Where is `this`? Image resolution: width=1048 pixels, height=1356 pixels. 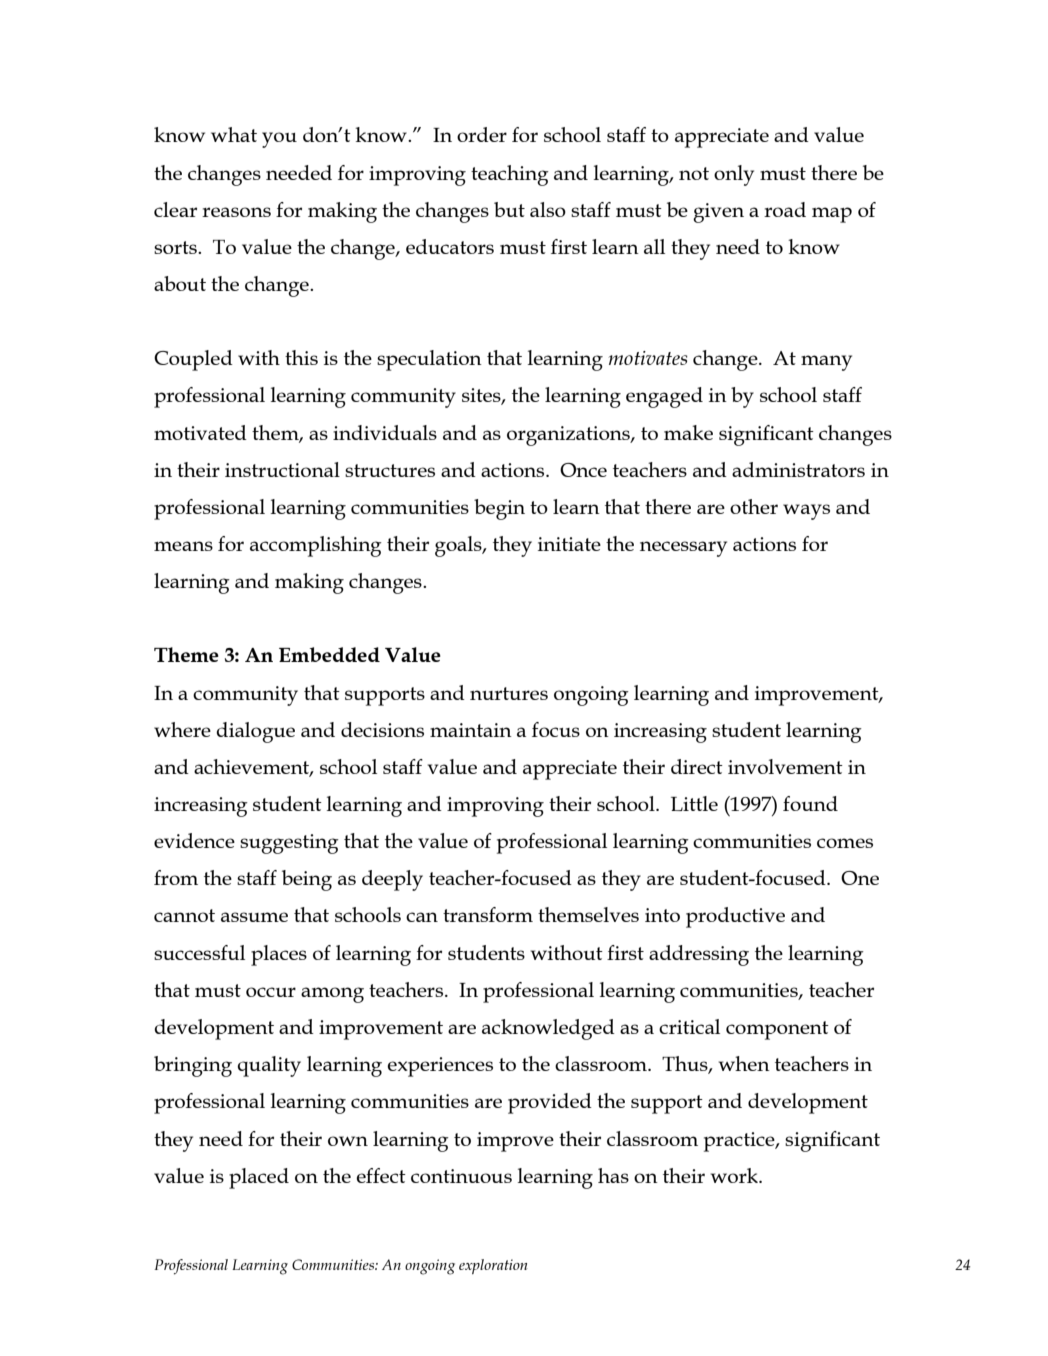 this is located at coordinates (301, 357).
